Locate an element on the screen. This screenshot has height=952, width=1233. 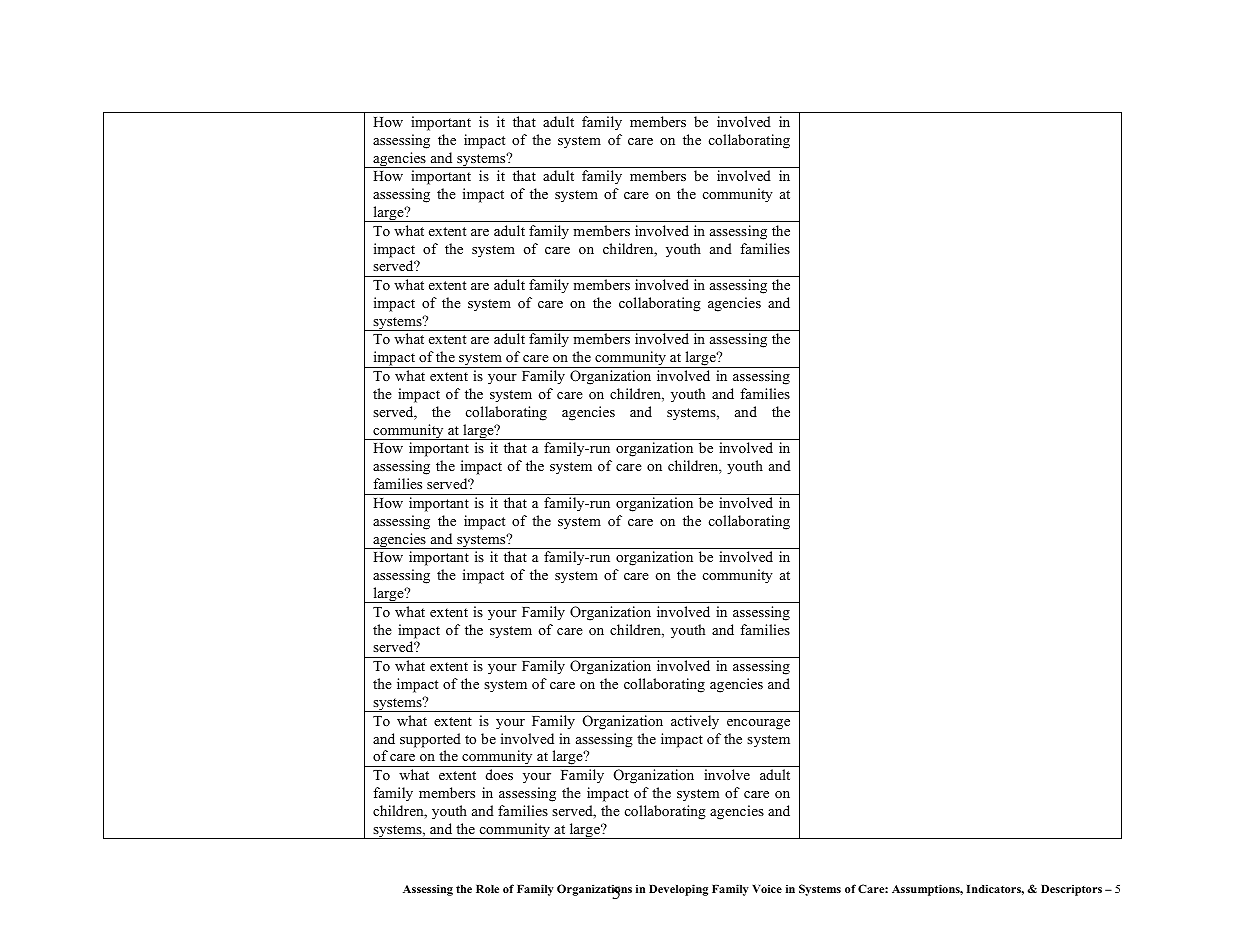
does is located at coordinates (499, 774).
